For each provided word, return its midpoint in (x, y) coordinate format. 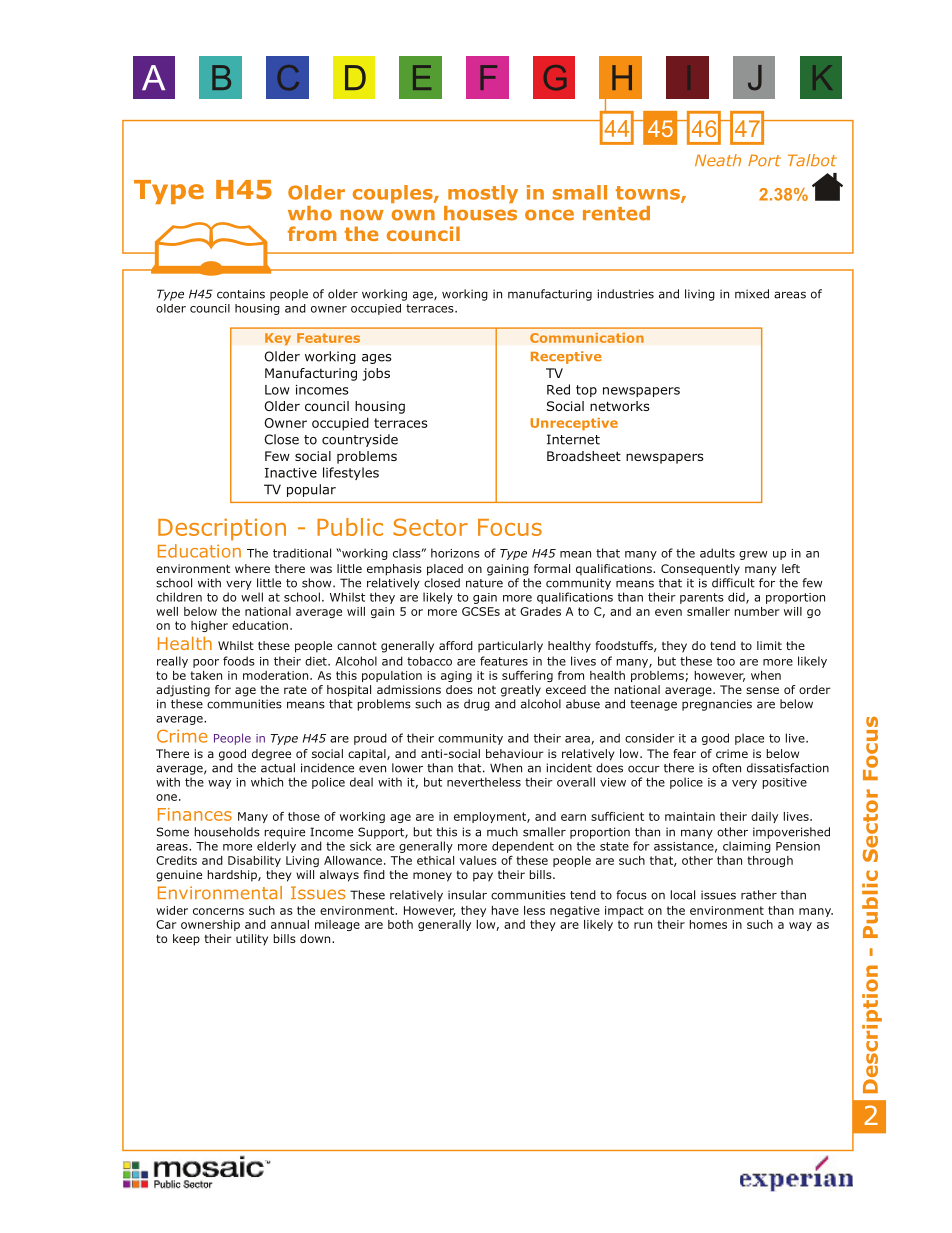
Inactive (291, 473)
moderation (277, 675)
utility (252, 940)
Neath (718, 160)
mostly (483, 194)
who (310, 213)
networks (619, 406)
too (726, 661)
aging (456, 676)
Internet (573, 439)
